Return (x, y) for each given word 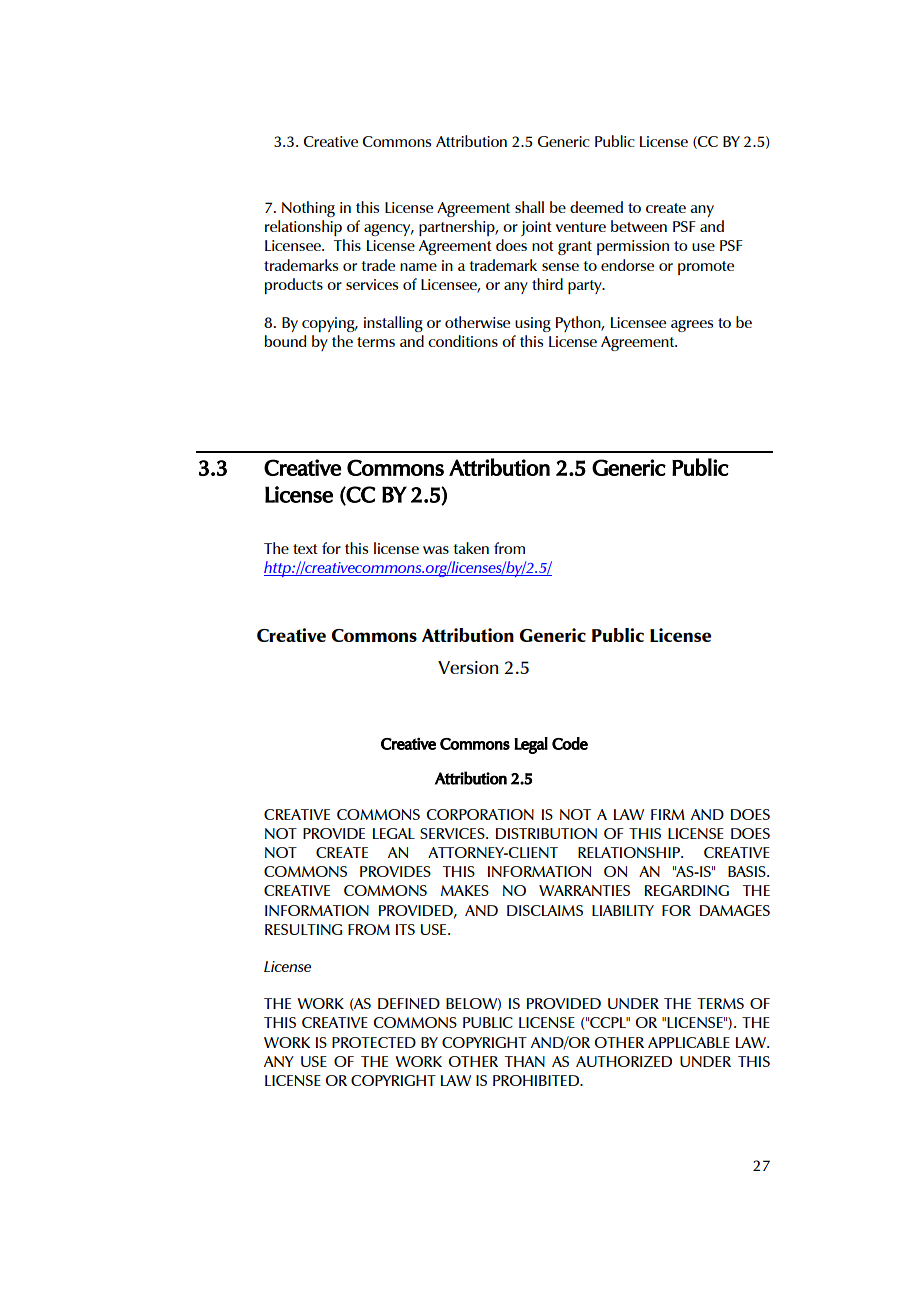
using (533, 324)
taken (471, 548)
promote (706, 268)
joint (536, 228)
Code (570, 743)
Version (468, 667)
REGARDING (687, 890)
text (305, 549)
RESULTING (303, 929)
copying (329, 324)
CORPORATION (480, 814)
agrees (692, 326)
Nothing (308, 209)
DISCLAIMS (545, 910)
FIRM (668, 814)
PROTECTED (374, 1042)
